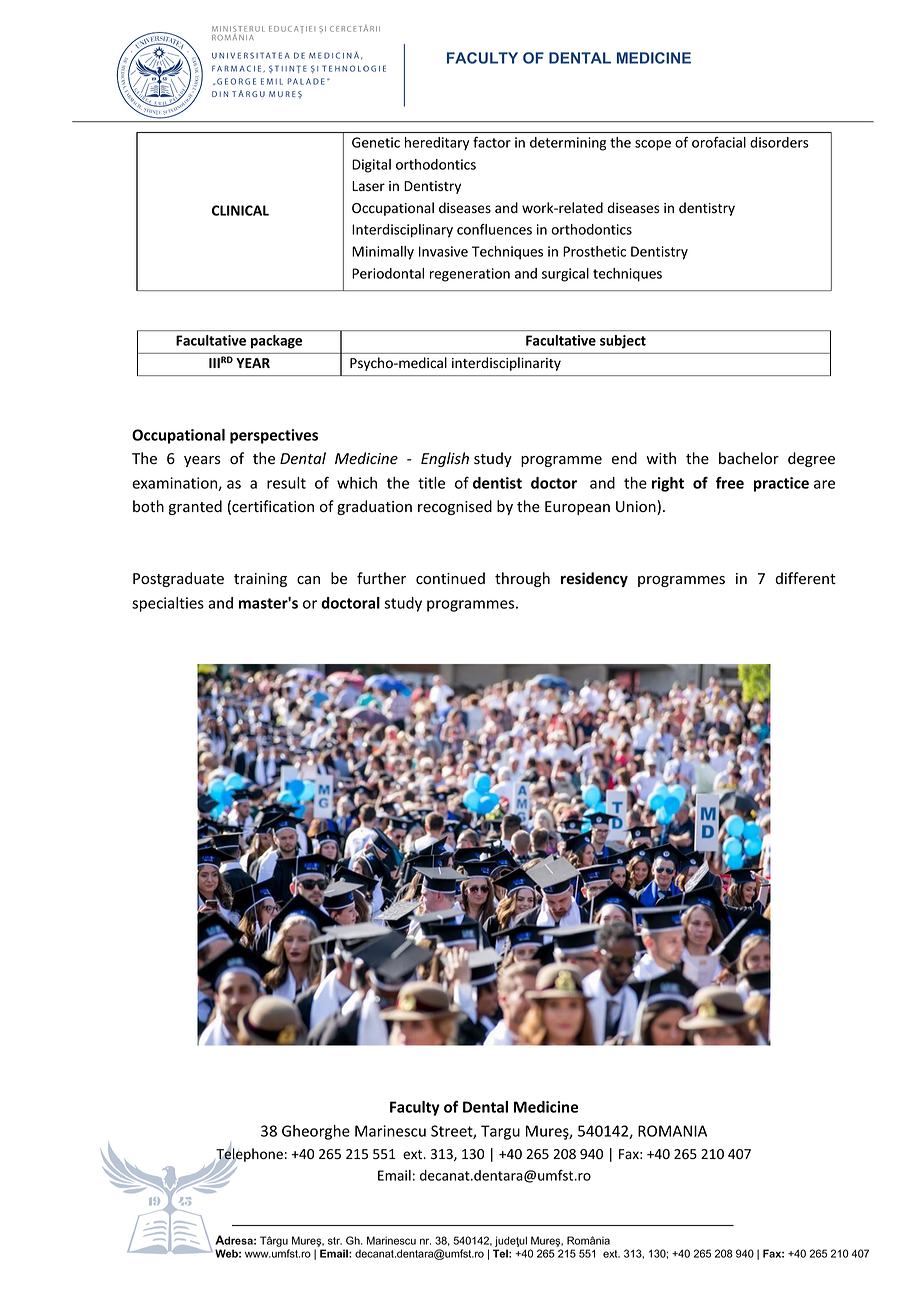 The width and height of the screenshot is (924, 1308). I want to click on recognised, so click(455, 507).
